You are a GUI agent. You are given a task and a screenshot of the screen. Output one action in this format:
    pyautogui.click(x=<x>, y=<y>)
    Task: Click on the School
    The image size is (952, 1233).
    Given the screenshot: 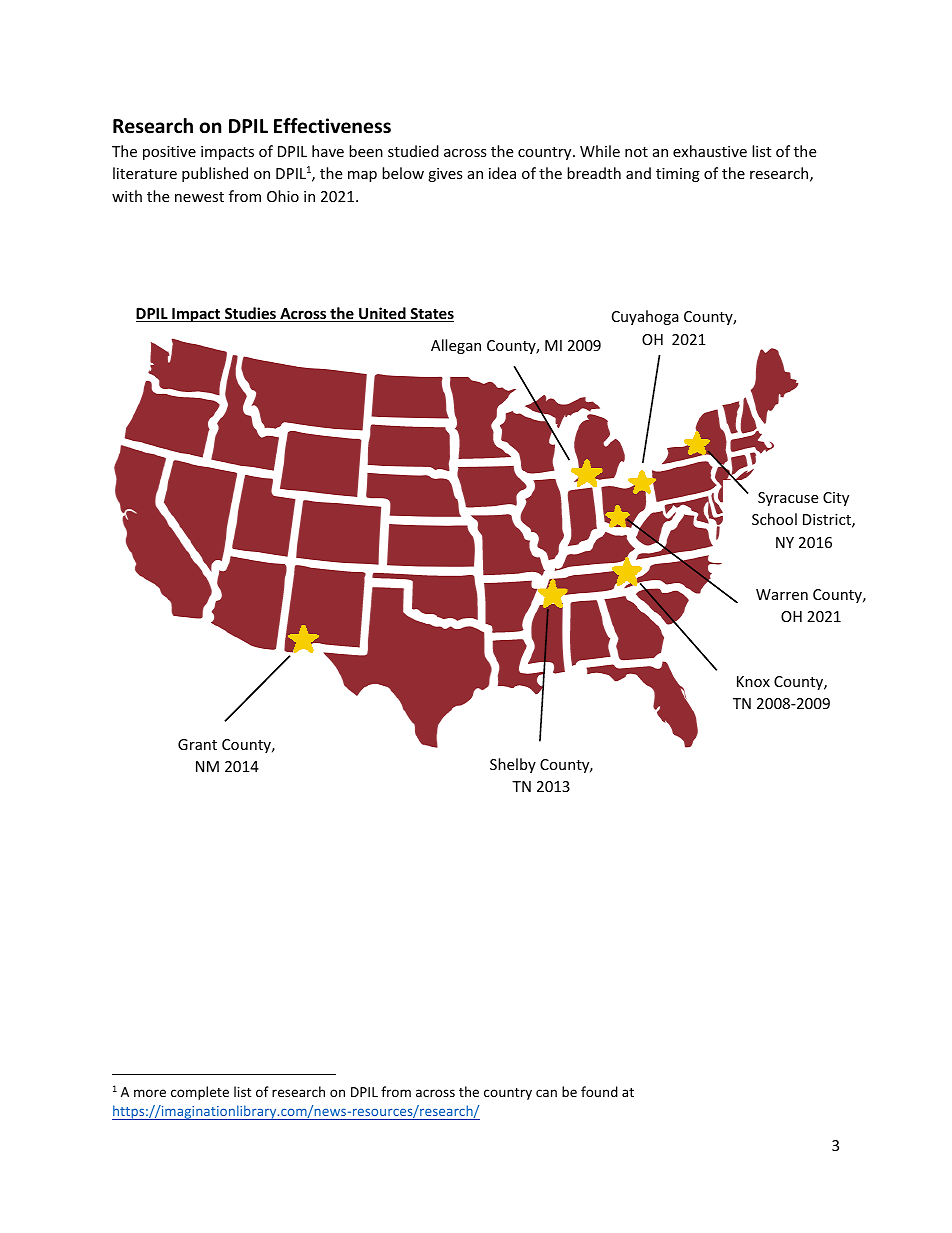 What is the action you would take?
    pyautogui.click(x=774, y=519)
